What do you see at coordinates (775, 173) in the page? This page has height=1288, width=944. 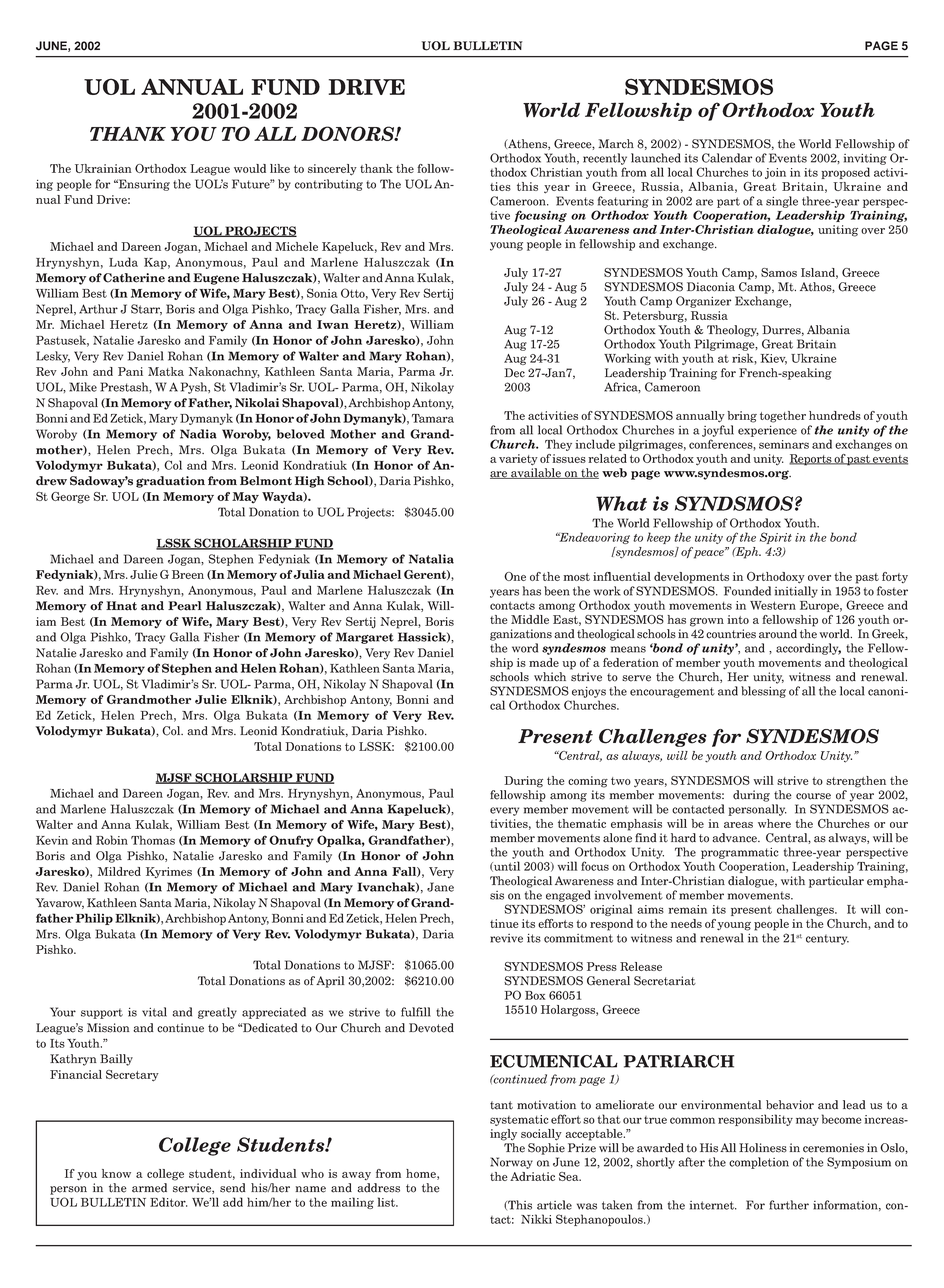 I see `join` at bounding box center [775, 173].
